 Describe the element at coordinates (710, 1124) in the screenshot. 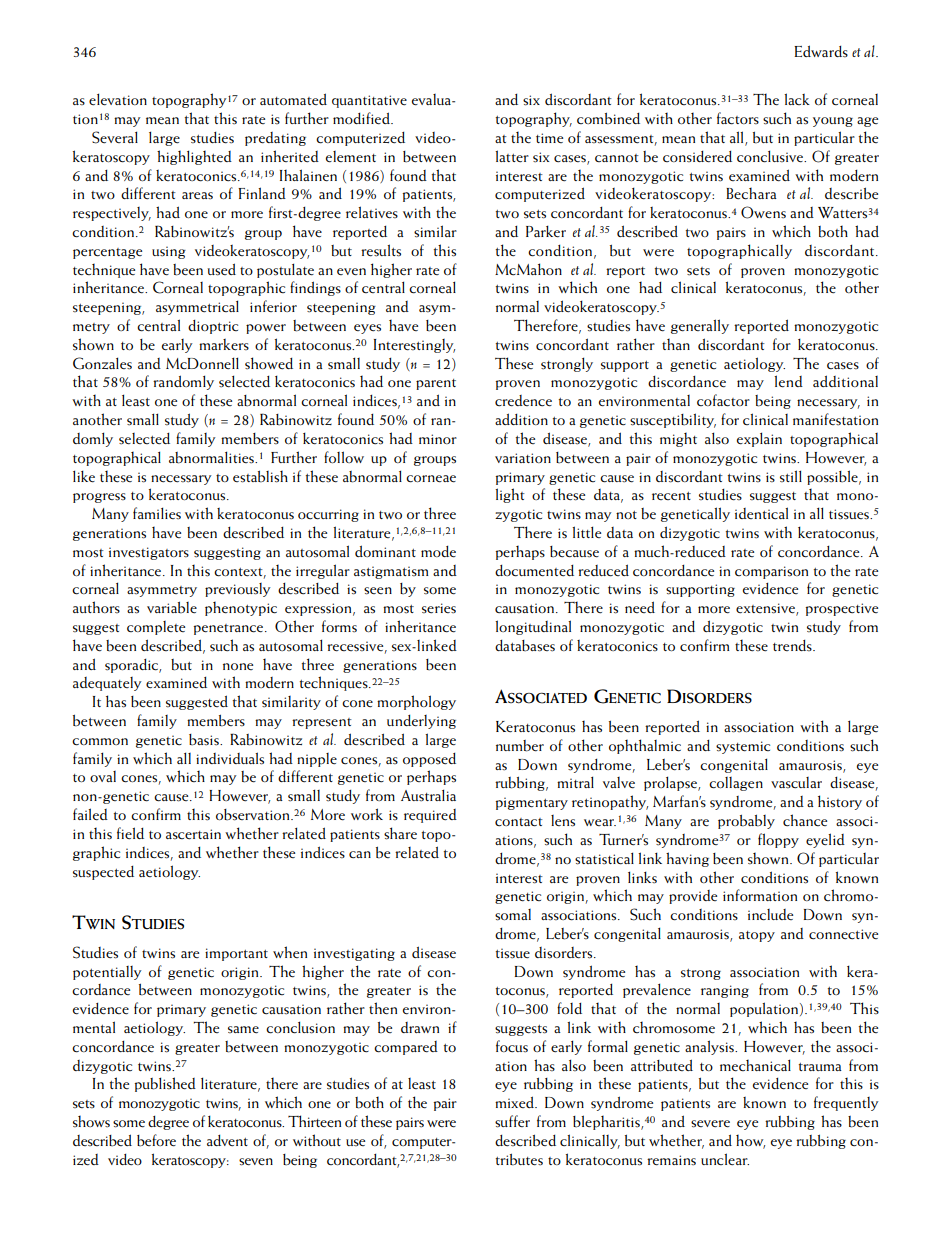

I see `severe` at that location.
